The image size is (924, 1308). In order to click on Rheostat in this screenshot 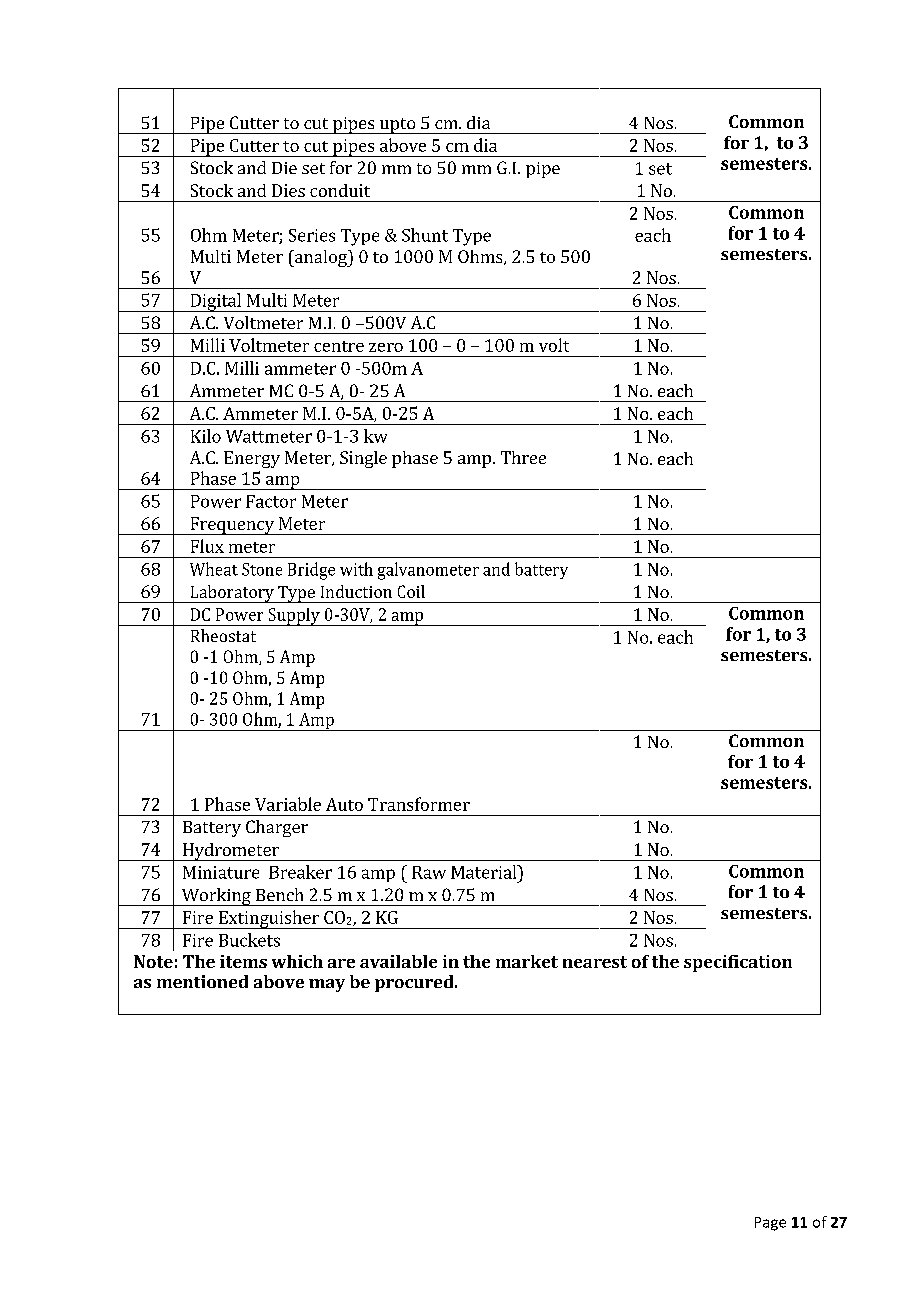, I will do `click(223, 635)`.
